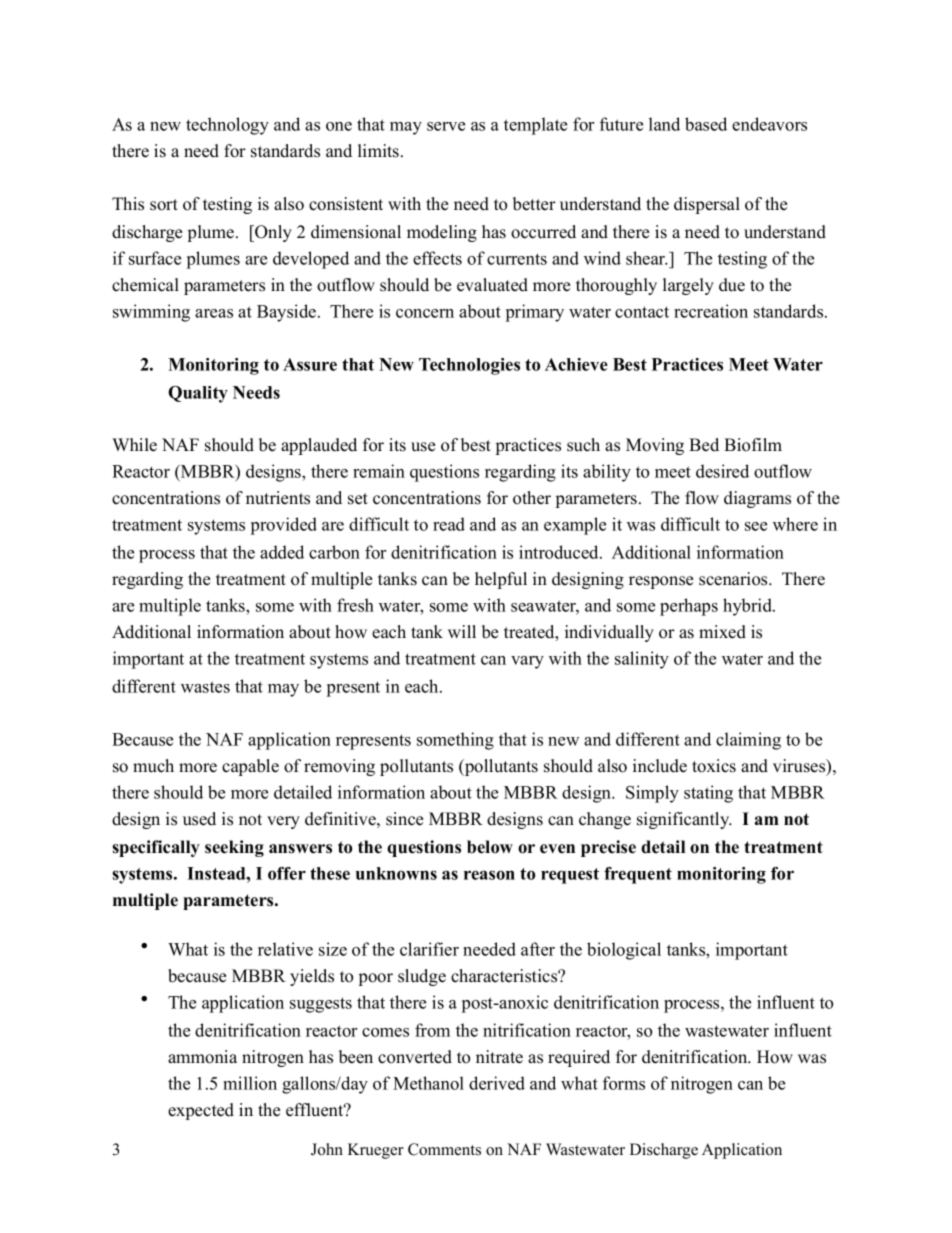 Image resolution: width=952 pixels, height=1233 pixels. I want to click on expected, so click(201, 1111).
